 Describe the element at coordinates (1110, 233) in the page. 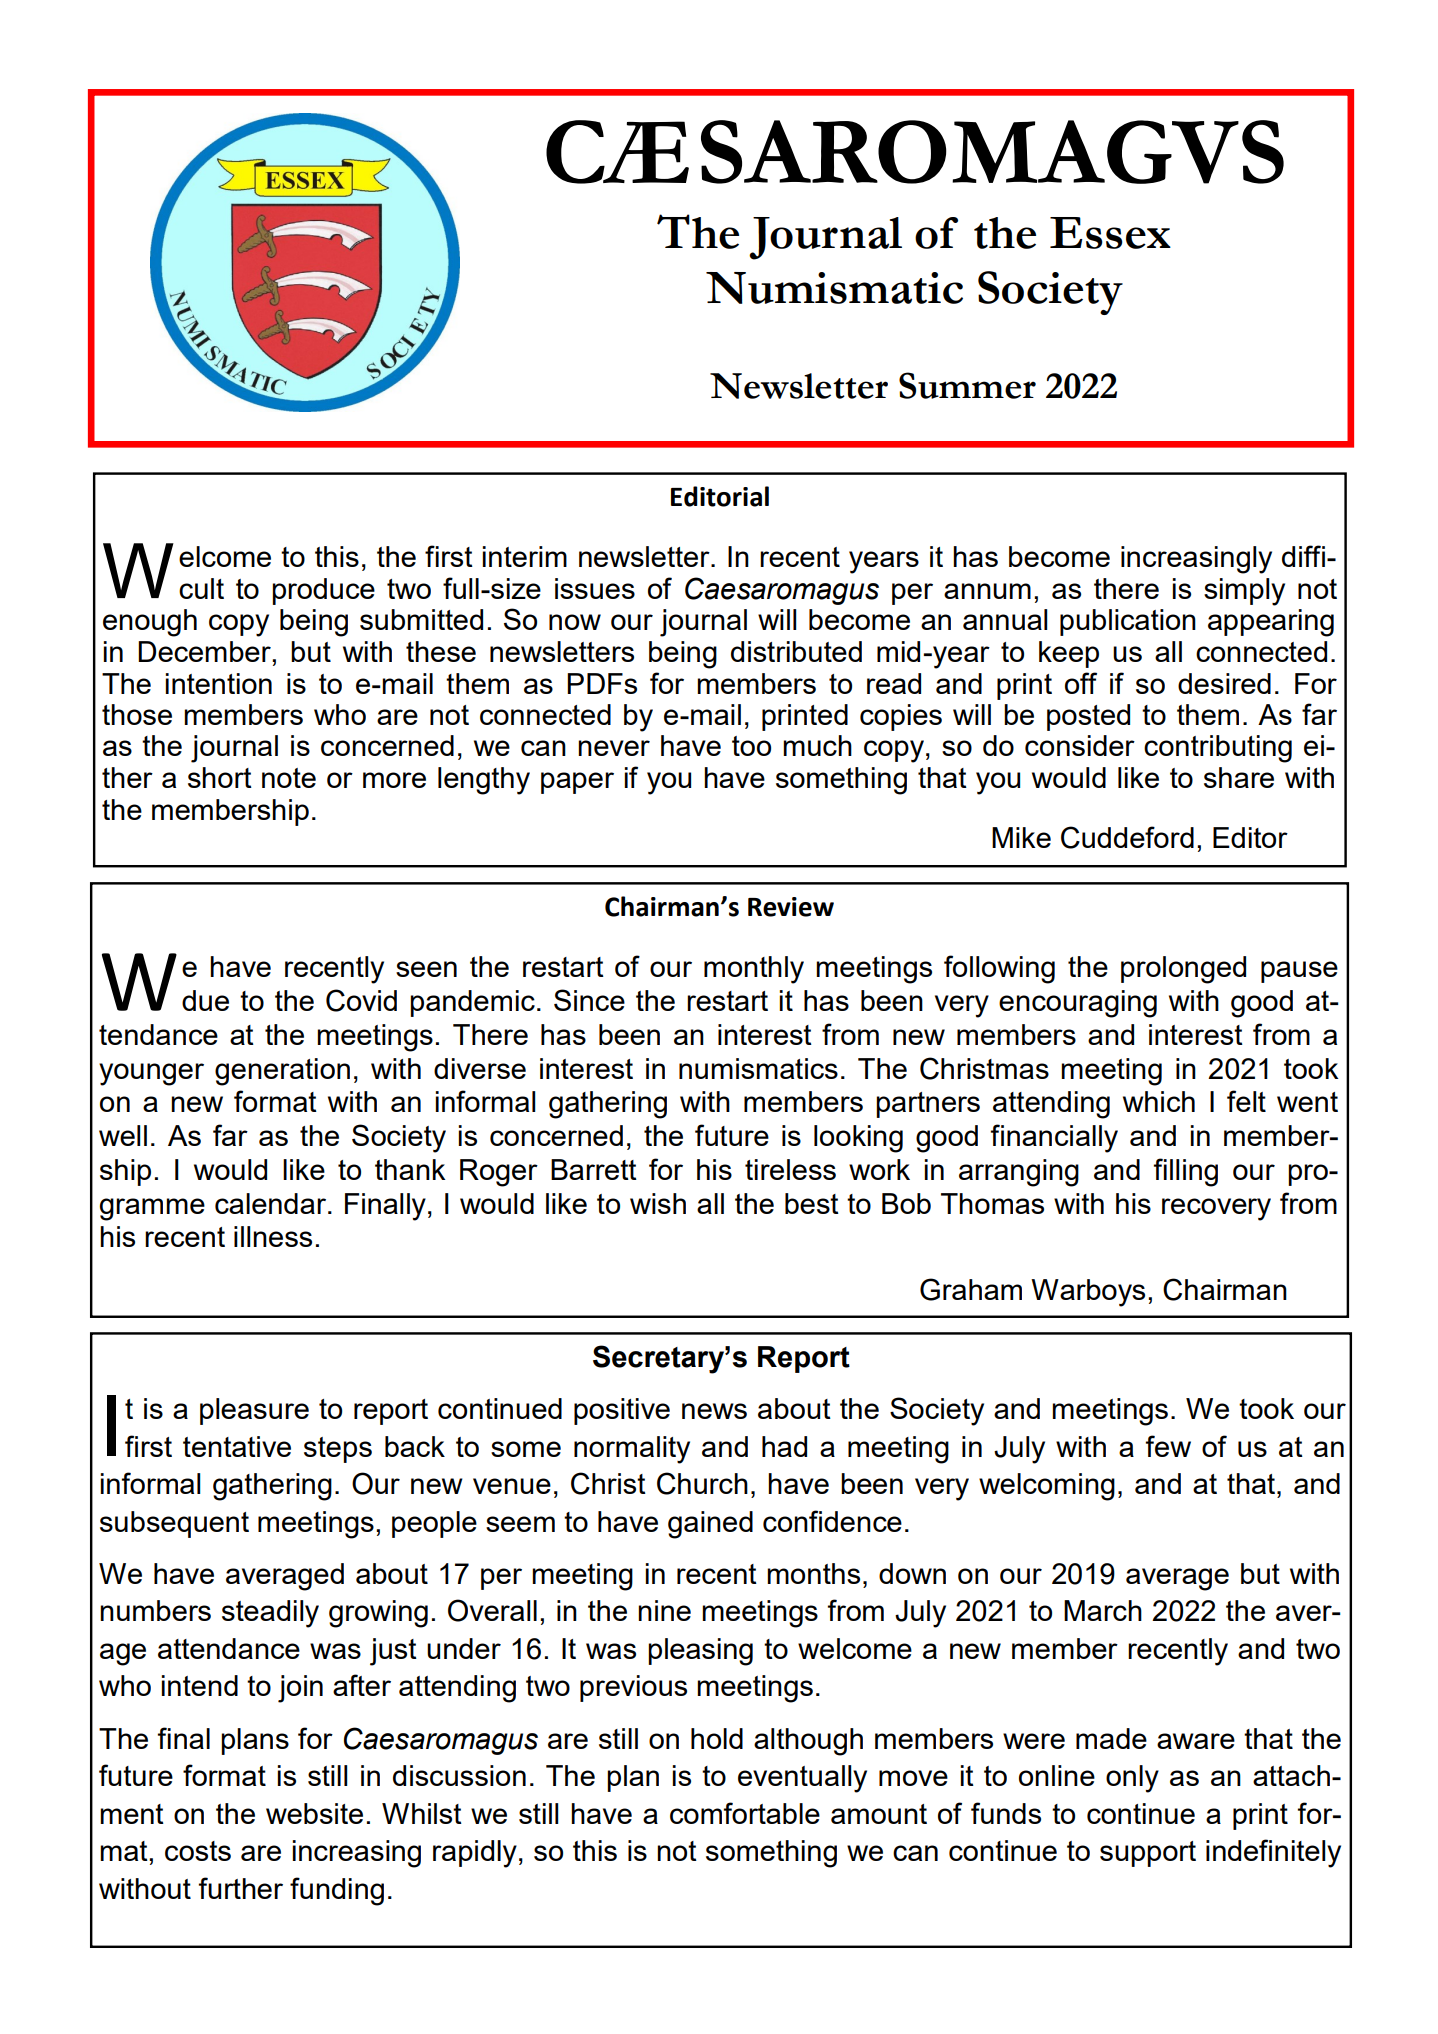

I see `Essex` at that location.
